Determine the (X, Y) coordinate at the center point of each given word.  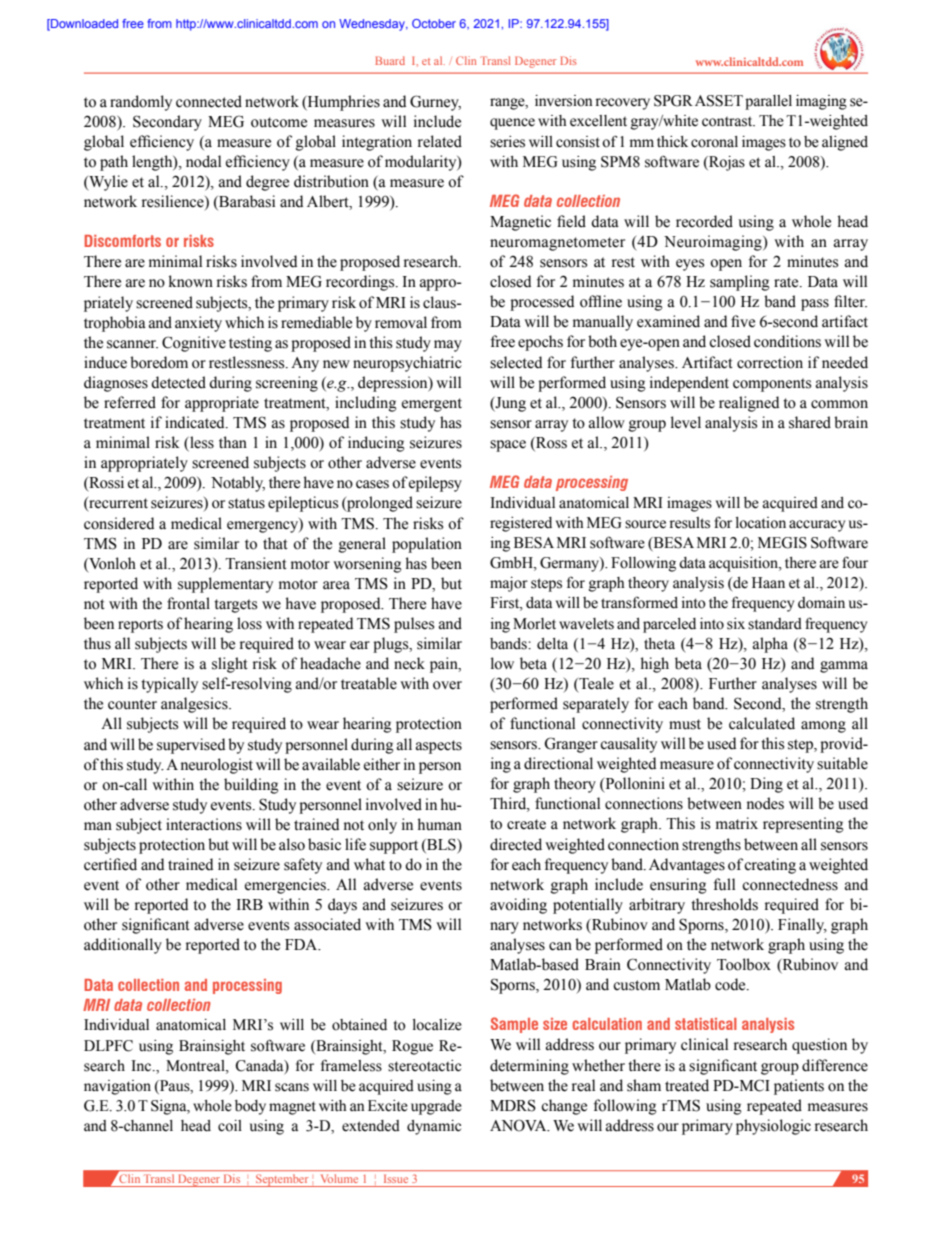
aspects (439, 747)
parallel (768, 102)
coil (230, 1126)
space (508, 446)
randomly (141, 103)
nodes (765, 803)
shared (810, 422)
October (434, 23)
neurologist (217, 766)
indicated (196, 422)
